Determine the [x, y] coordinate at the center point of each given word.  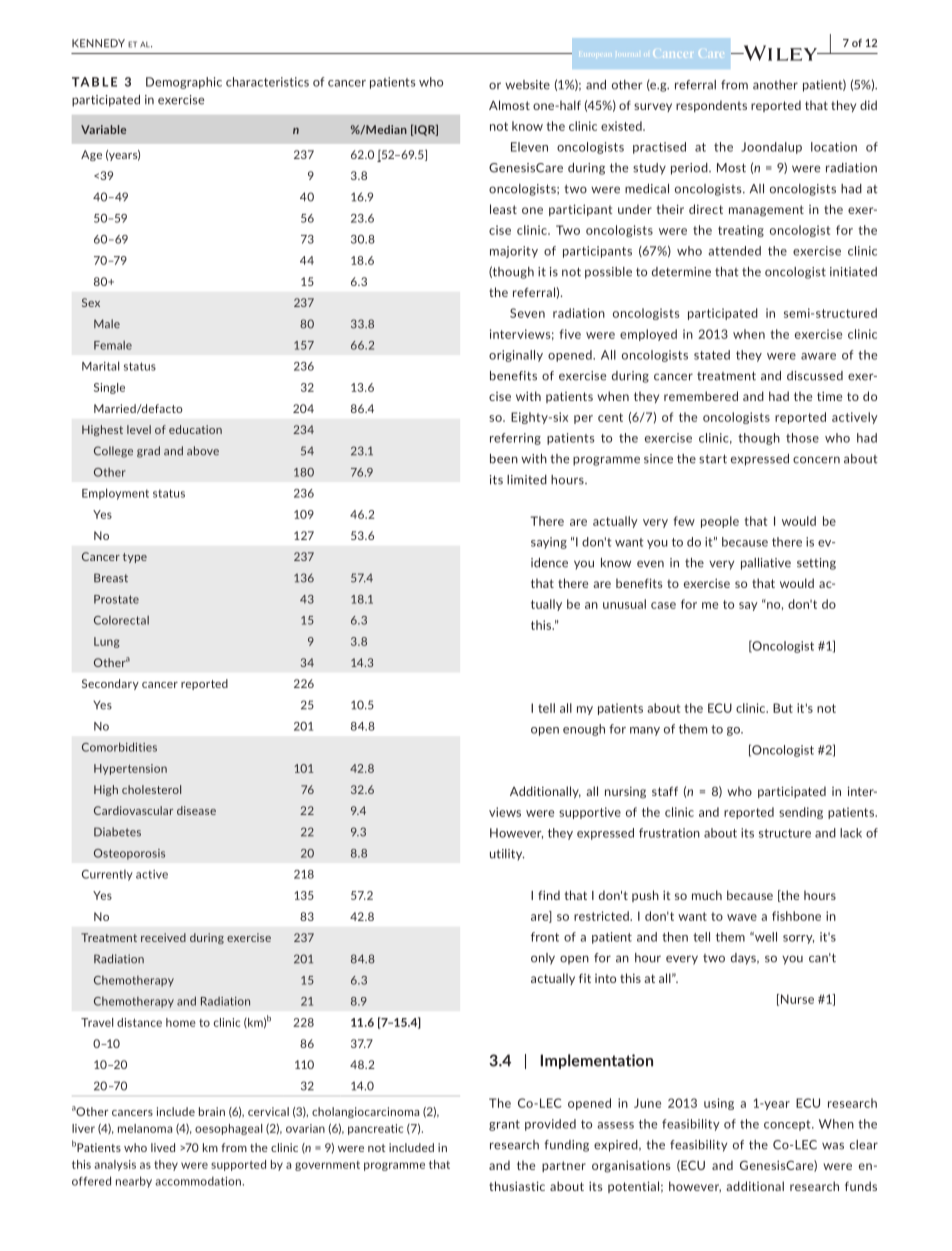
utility [507, 855]
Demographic [184, 83]
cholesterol [151, 789]
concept [788, 1125]
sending [801, 813]
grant [504, 1125]
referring [515, 439]
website [527, 85]
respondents [711, 106]
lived [163, 1147]
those [802, 438]
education [195, 429]
